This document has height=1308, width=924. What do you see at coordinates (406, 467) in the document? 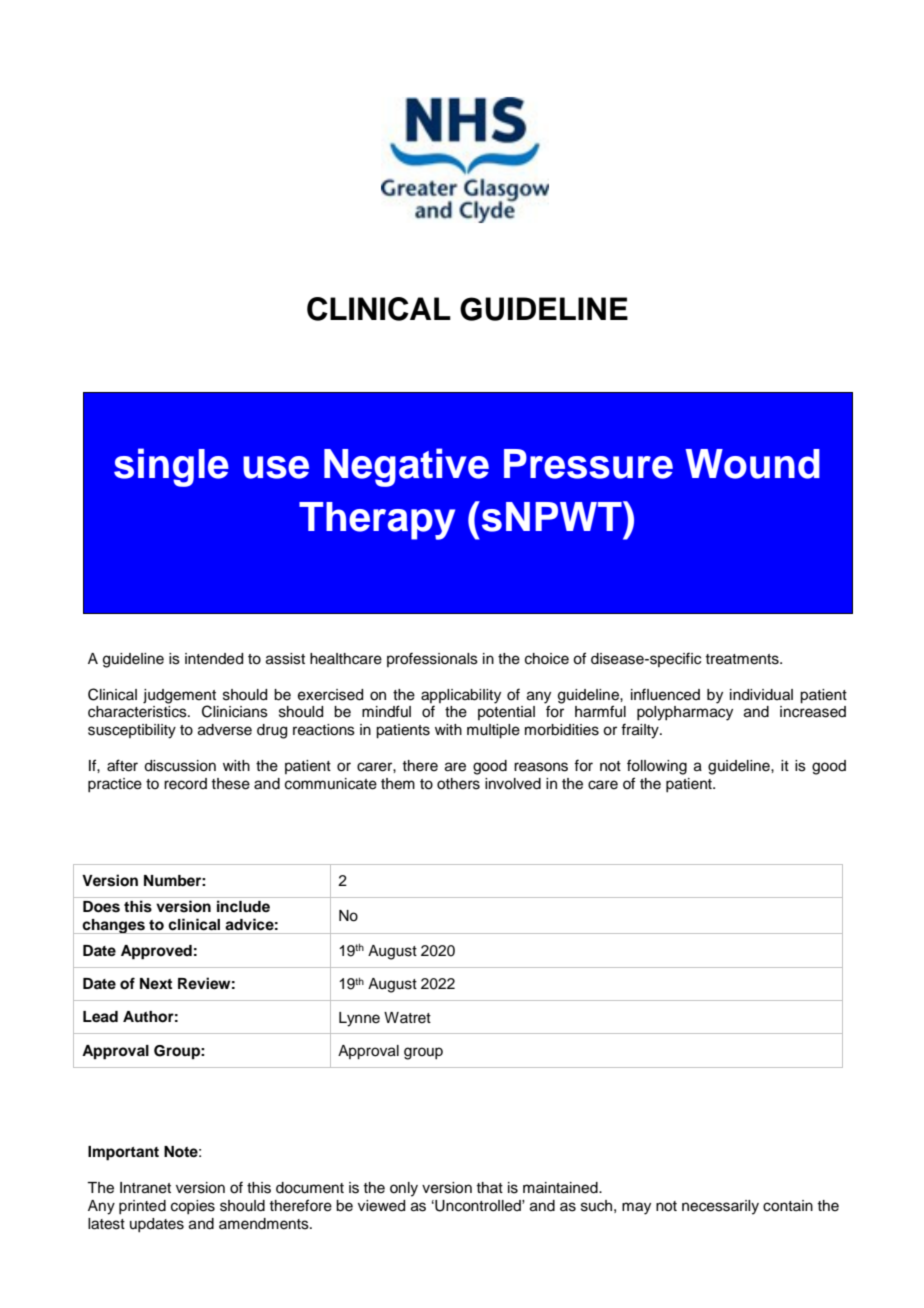
I see `Negative` at bounding box center [406, 467].
